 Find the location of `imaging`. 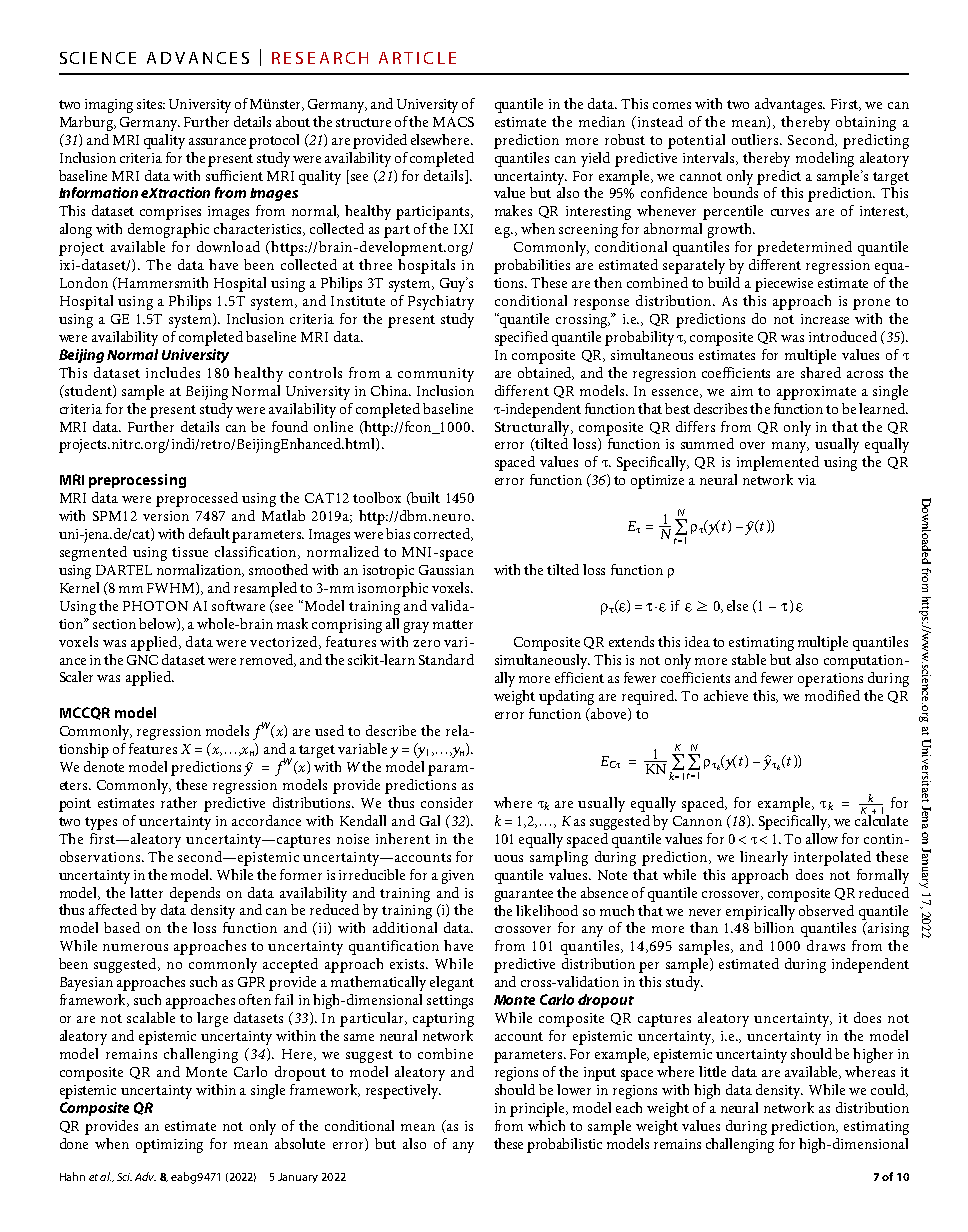

imaging is located at coordinates (109, 106).
